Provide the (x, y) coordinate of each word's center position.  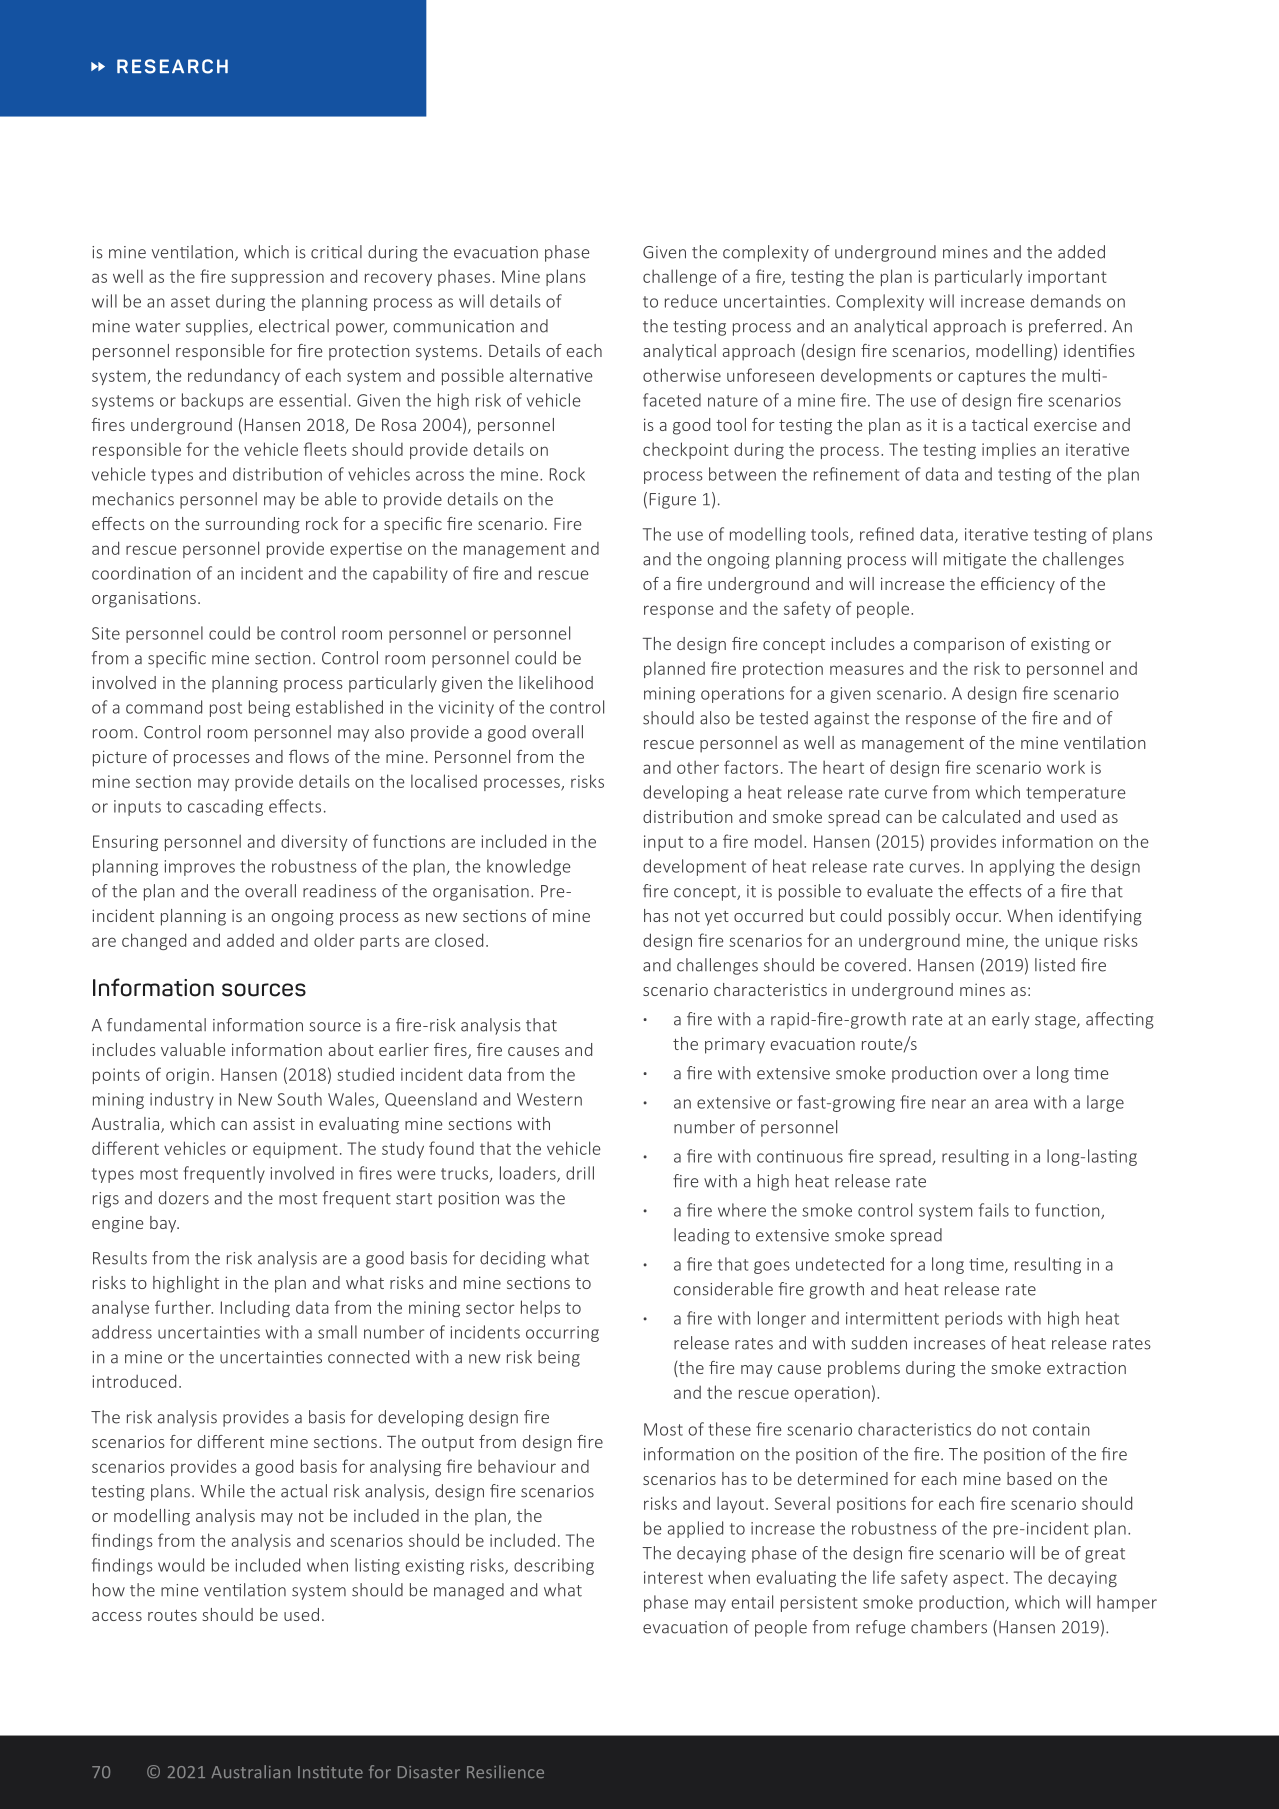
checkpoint (686, 450)
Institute (330, 1772)
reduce (691, 301)
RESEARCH (172, 66)
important (1067, 278)
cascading (225, 807)
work (1066, 767)
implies (1009, 450)
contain (1061, 1429)
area (1011, 1104)
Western (549, 1099)
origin (187, 1076)
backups (213, 401)
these (729, 1429)
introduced (134, 1381)
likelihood (556, 682)
